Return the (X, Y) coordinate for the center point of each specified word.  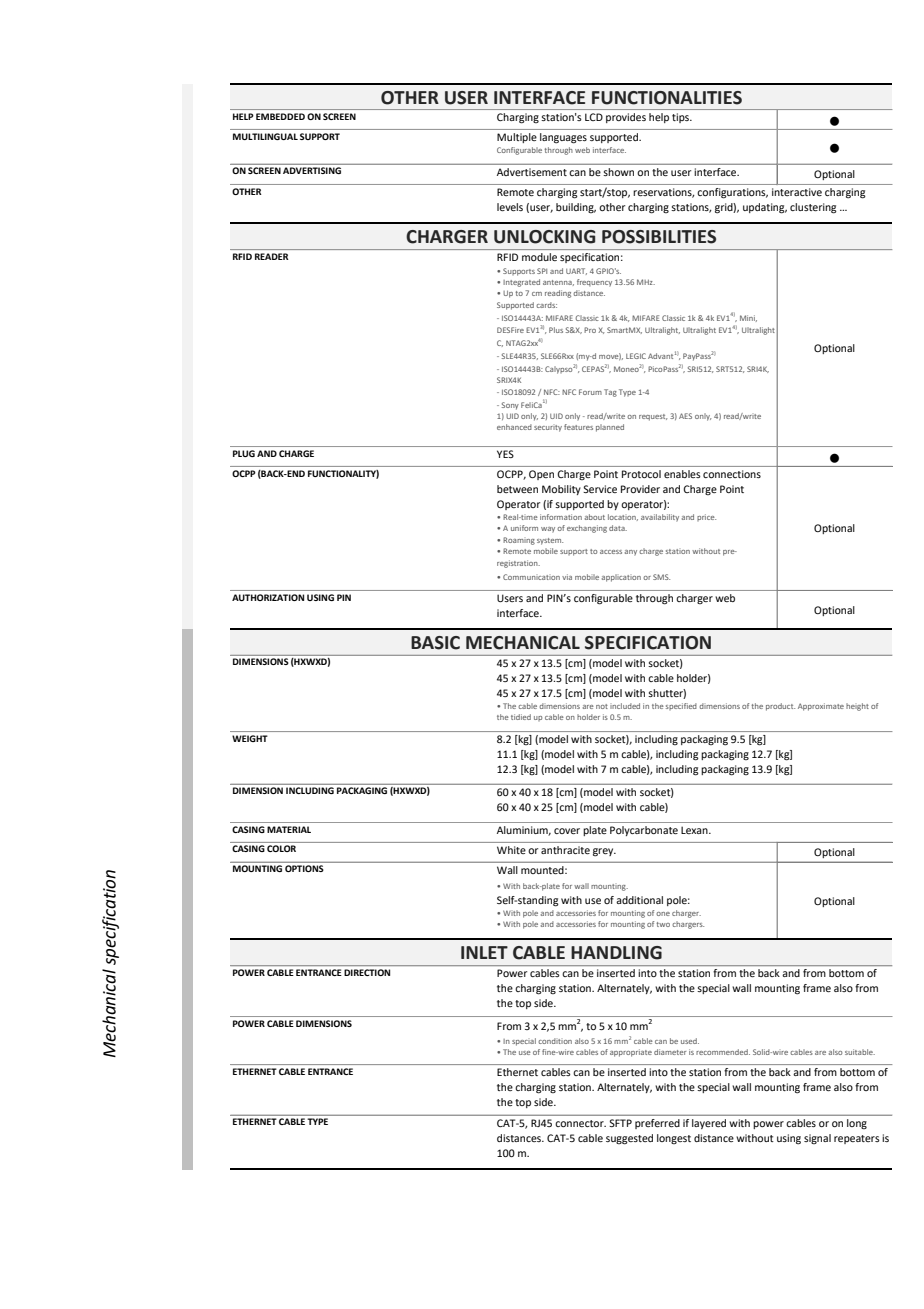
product (780, 707)
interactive (797, 192)
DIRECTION (367, 972)
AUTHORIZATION (268, 597)
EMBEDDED (280, 116)
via (567, 577)
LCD (594, 117)
